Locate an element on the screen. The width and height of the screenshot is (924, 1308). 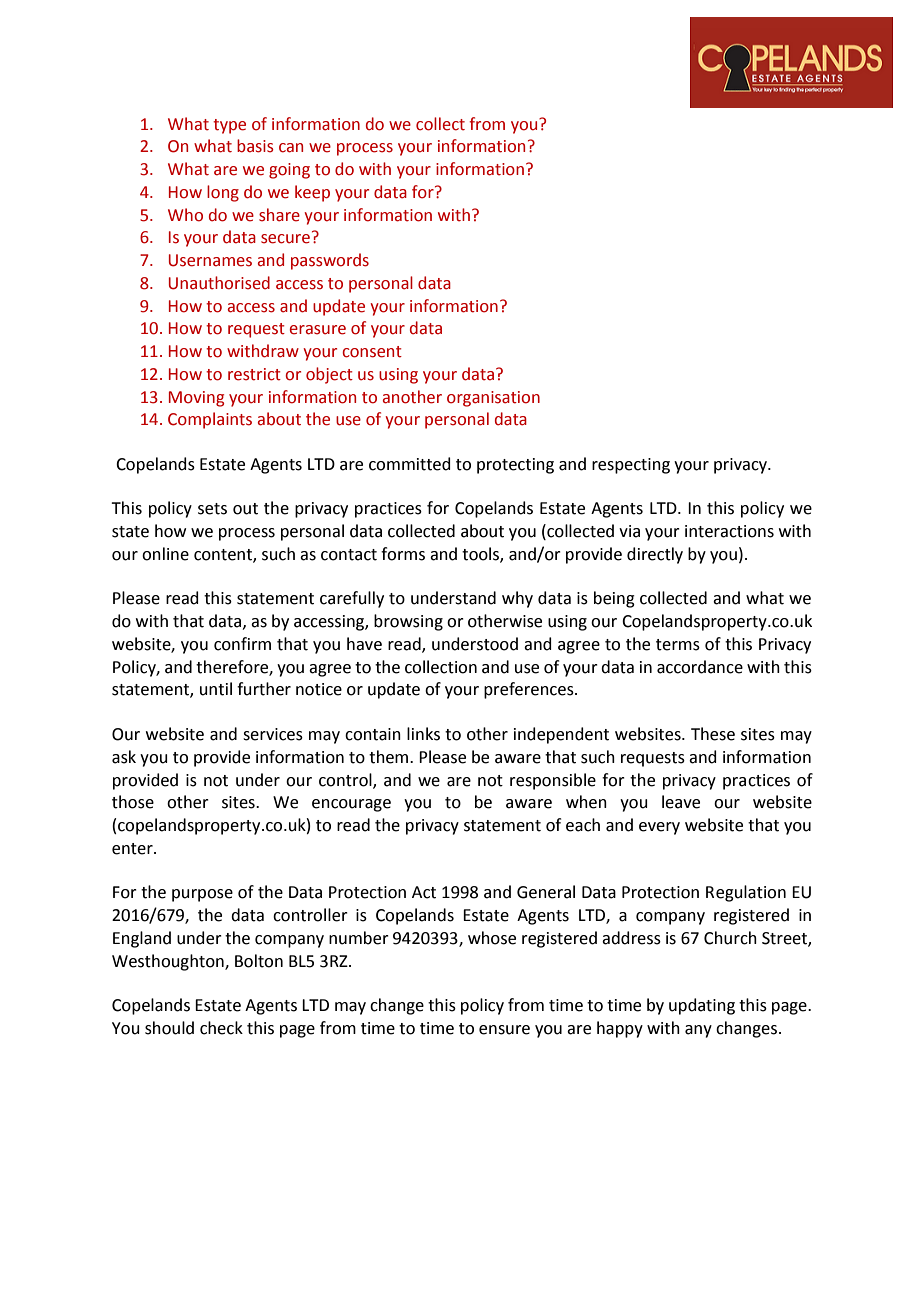
respecting is located at coordinates (631, 466).
